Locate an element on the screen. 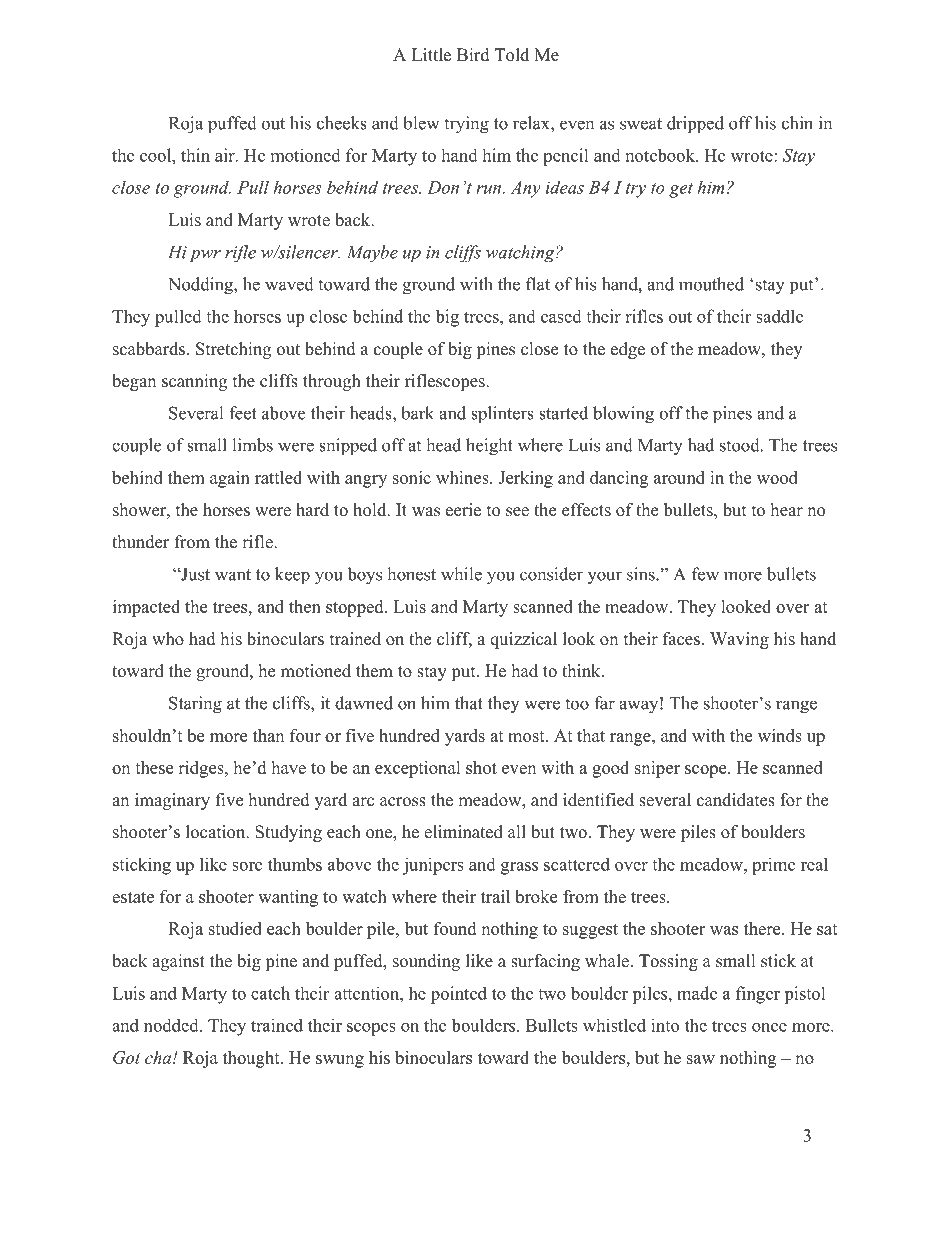  nodded is located at coordinates (172, 1025).
